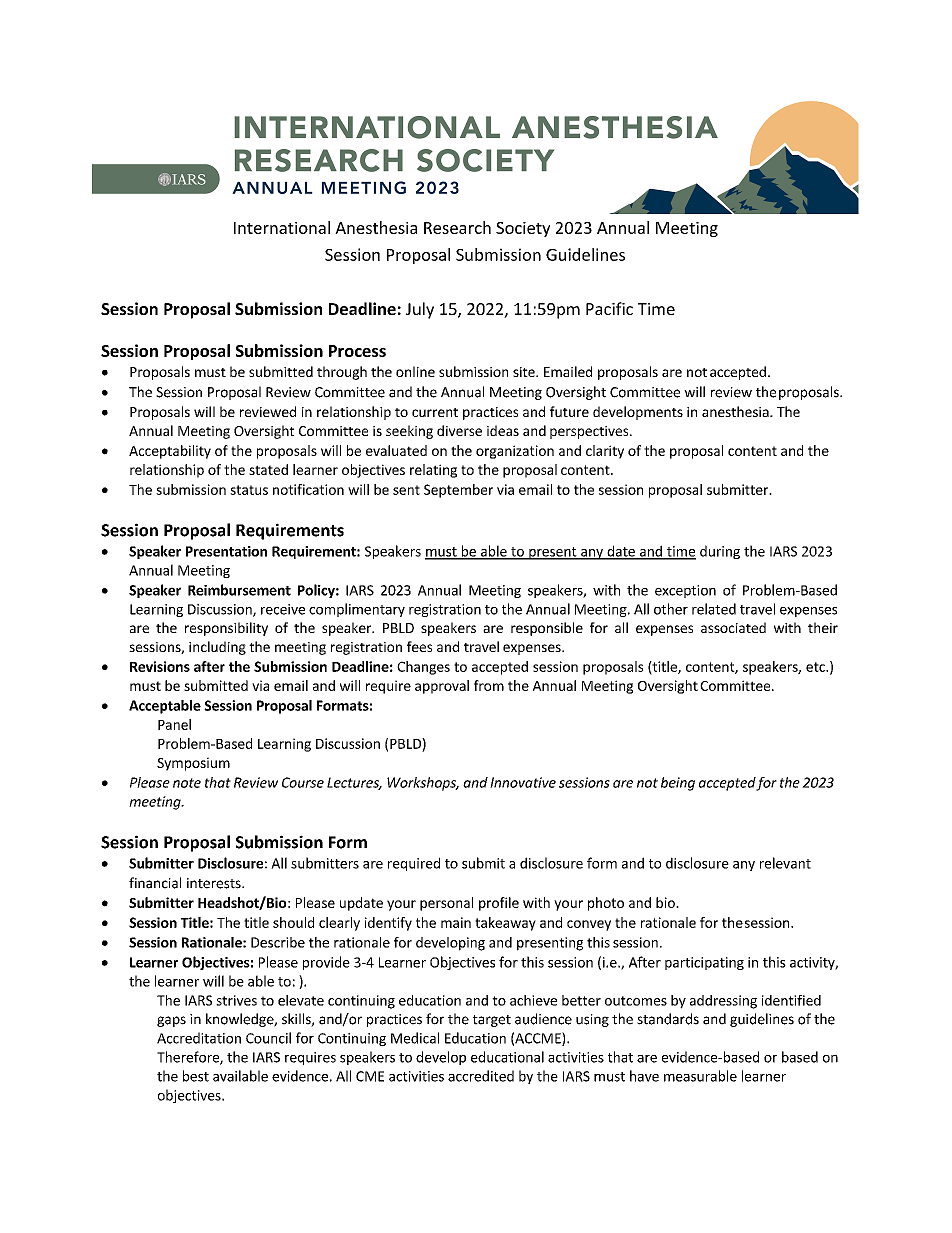 This image has height=1233, width=952. I want to click on Council, so click(268, 1038).
